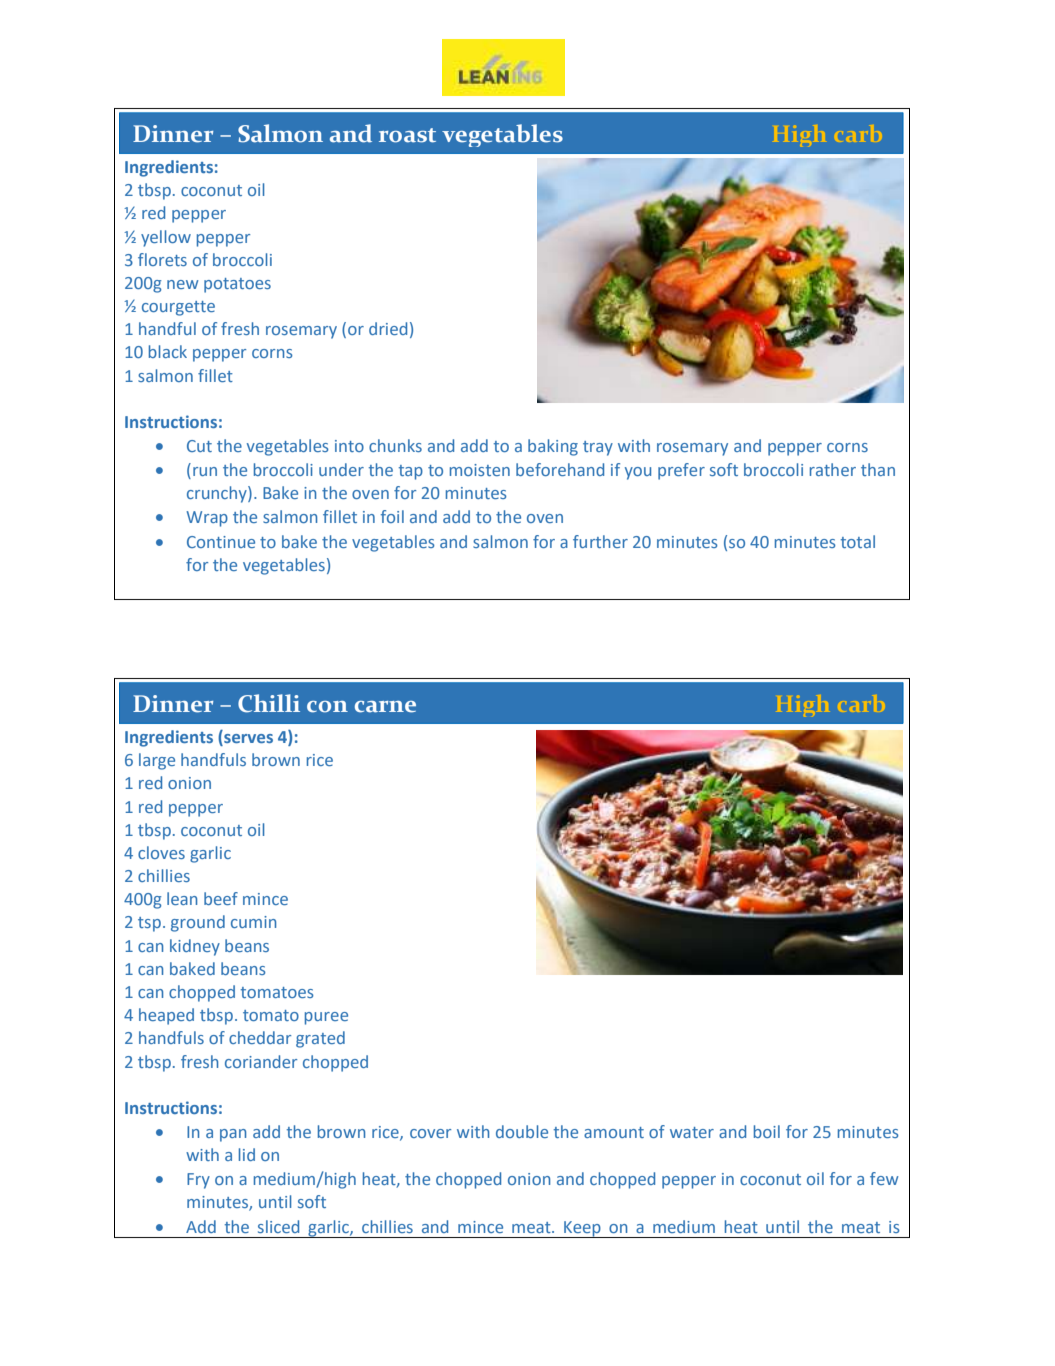 The width and height of the document is (1055, 1366). Describe the element at coordinates (221, 542) in the document. I see `Continue` at that location.
